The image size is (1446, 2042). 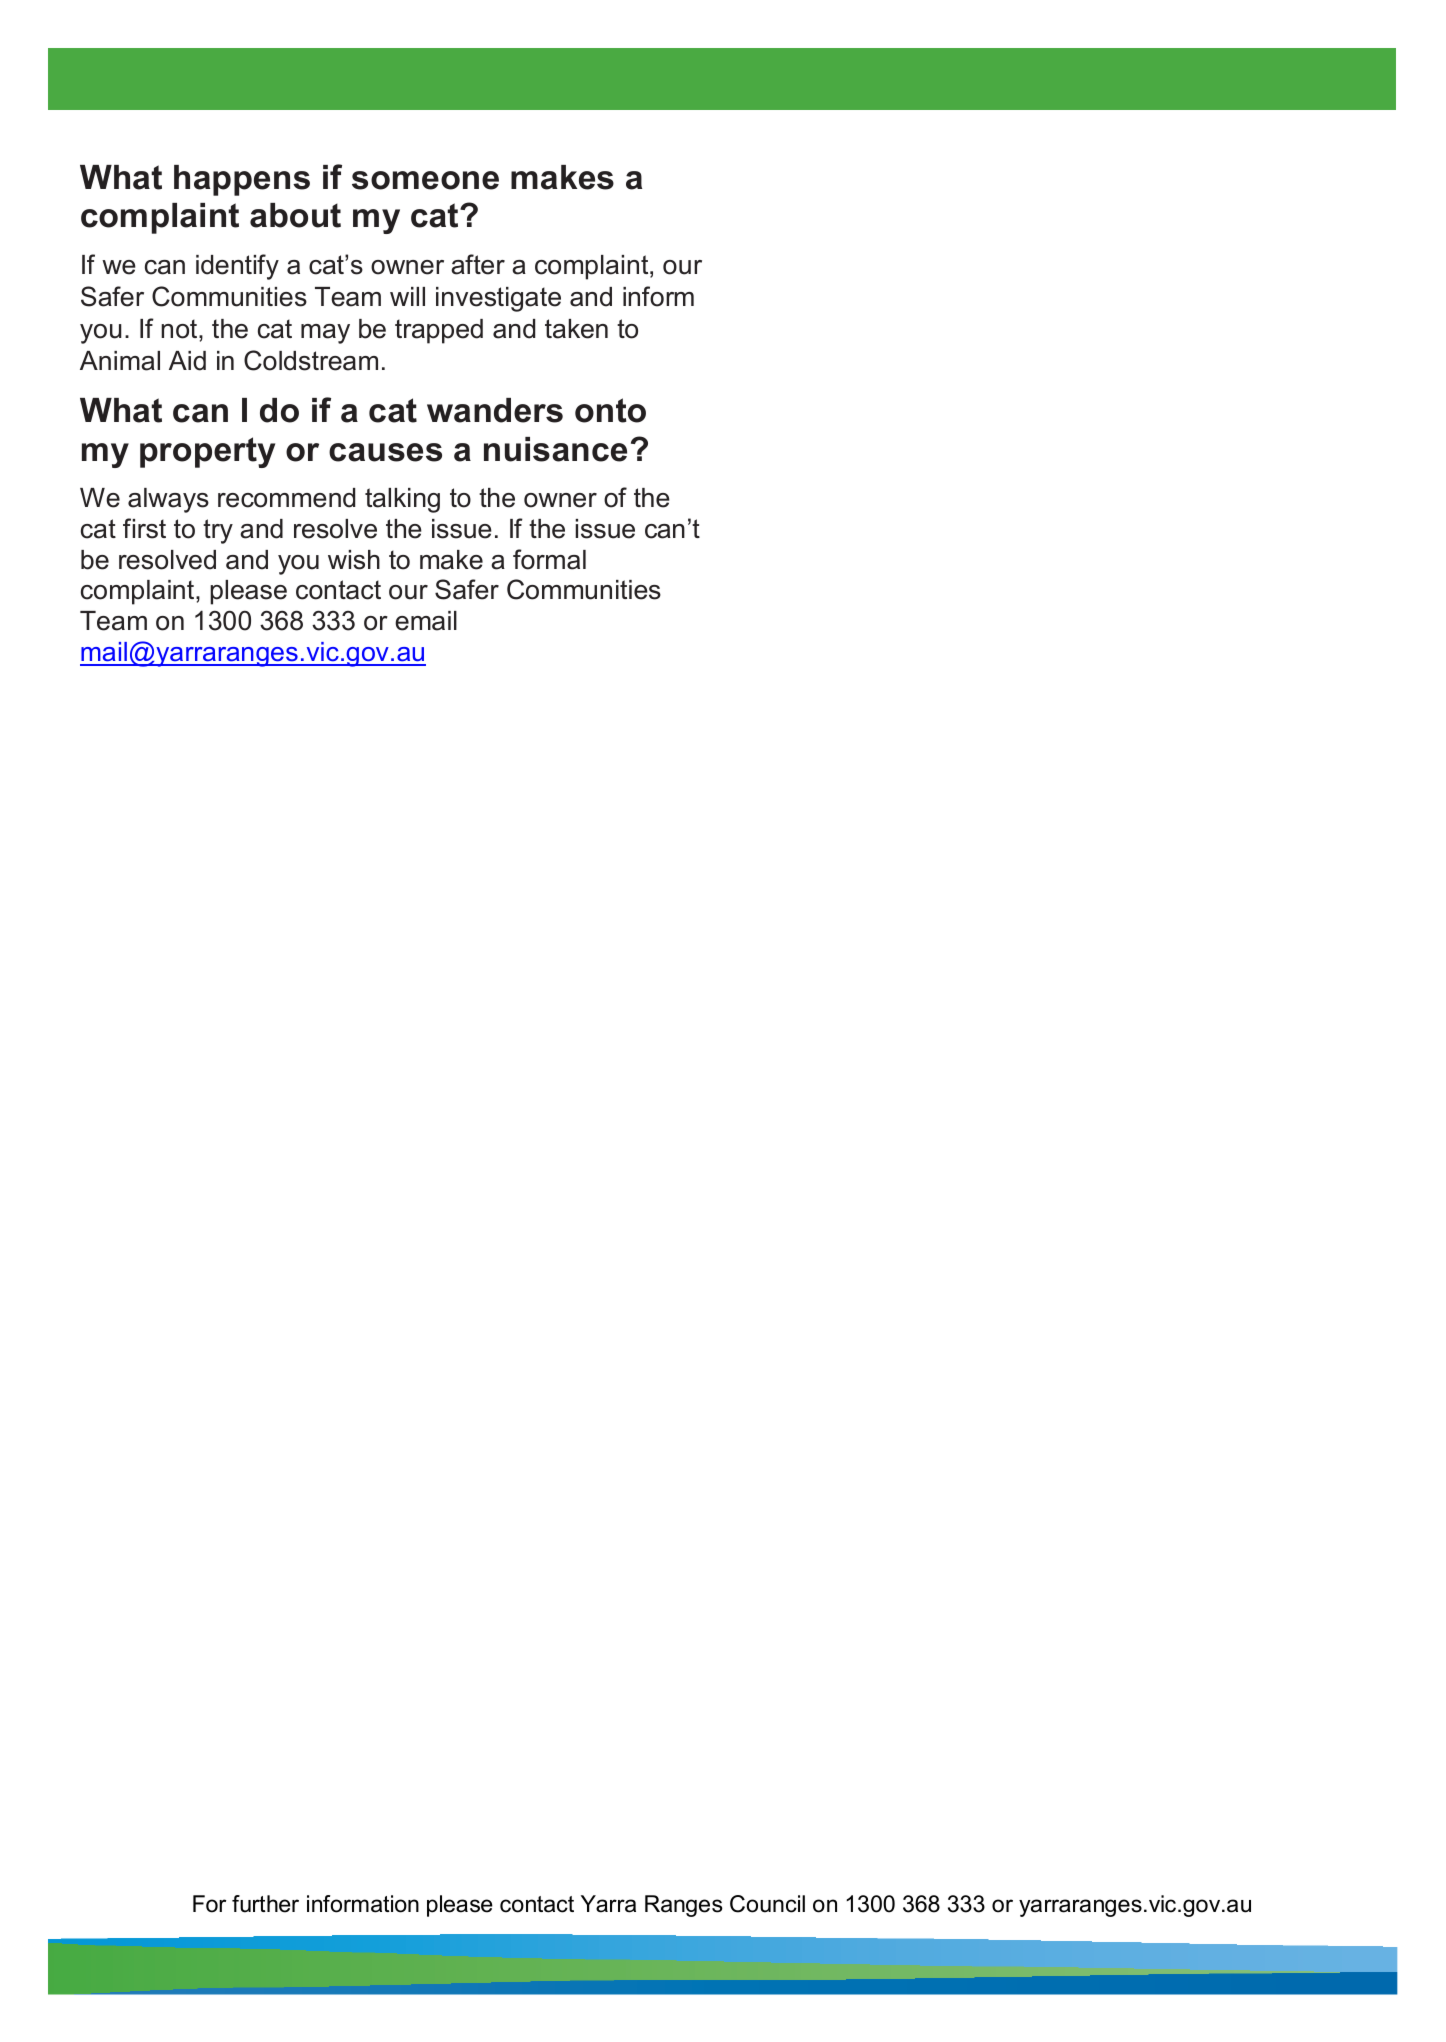 I want to click on formal, so click(x=549, y=559).
